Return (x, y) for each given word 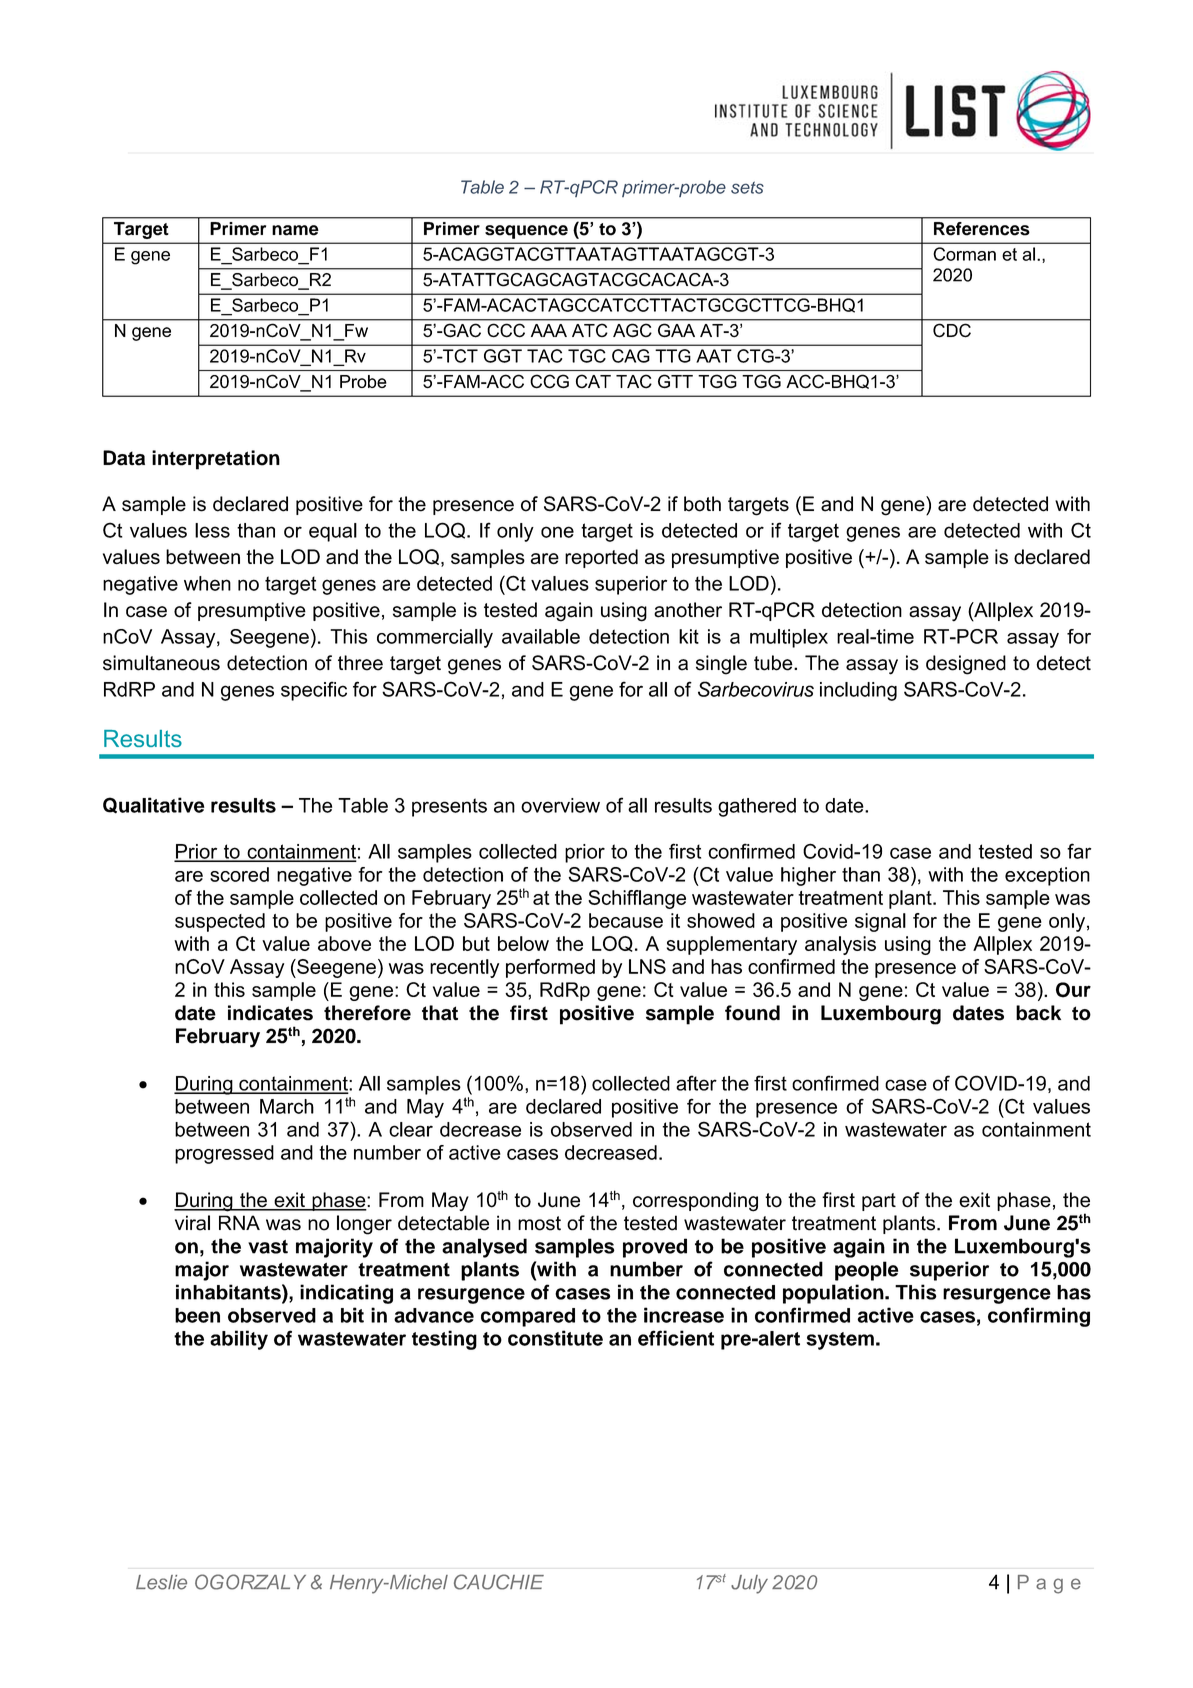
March (287, 1106)
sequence (526, 232)
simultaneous (161, 663)
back (1038, 1013)
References (981, 228)
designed (966, 665)
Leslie (161, 1582)
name (295, 230)
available (541, 636)
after (696, 1083)
